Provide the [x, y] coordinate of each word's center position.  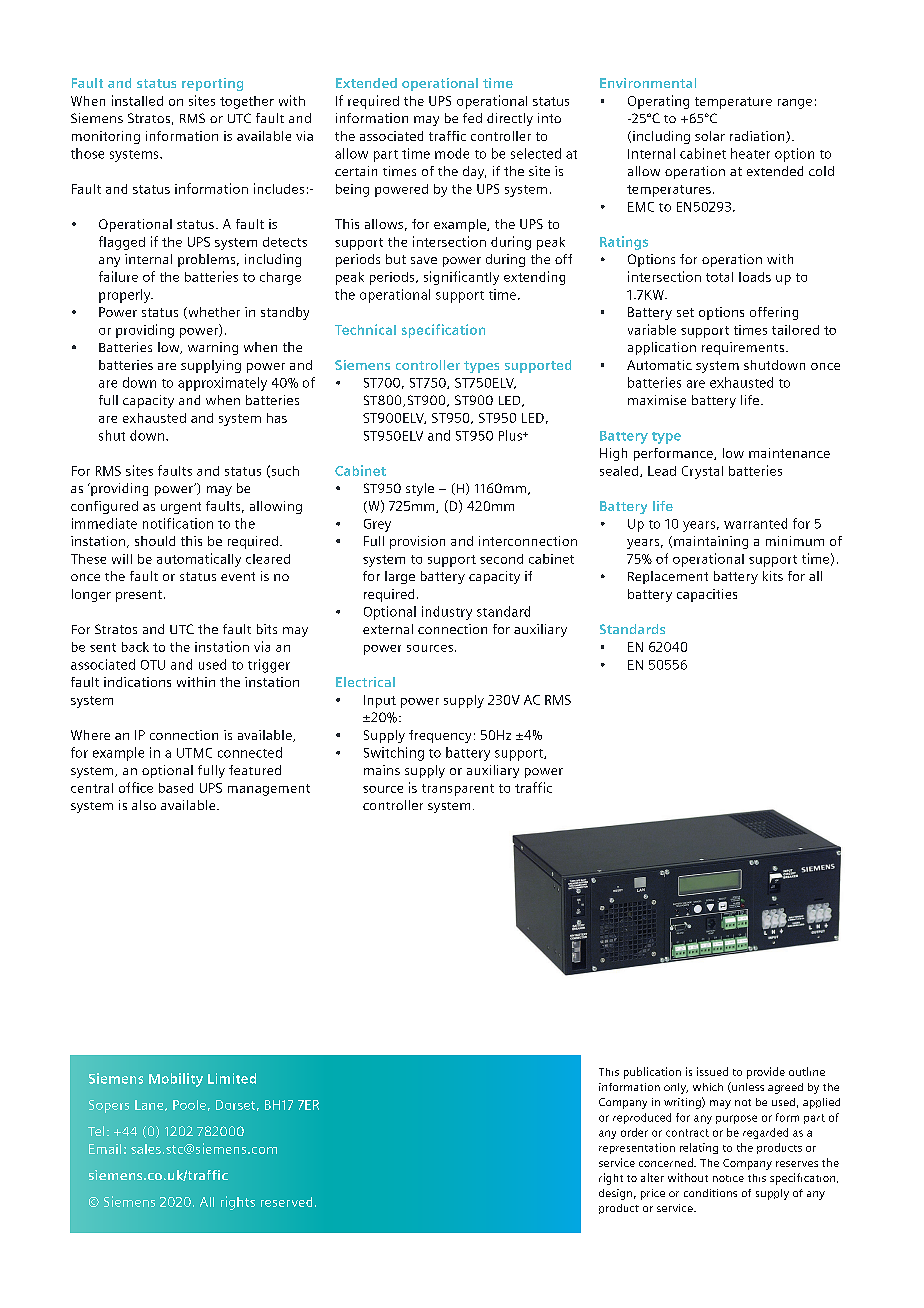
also [144, 805]
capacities [707, 595]
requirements [744, 348]
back [135, 647]
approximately [222, 384]
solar [710, 136]
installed [137, 100]
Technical [365, 329]
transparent [458, 790]
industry [447, 613]
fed [472, 118]
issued [712, 1071]
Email [105, 1149]
